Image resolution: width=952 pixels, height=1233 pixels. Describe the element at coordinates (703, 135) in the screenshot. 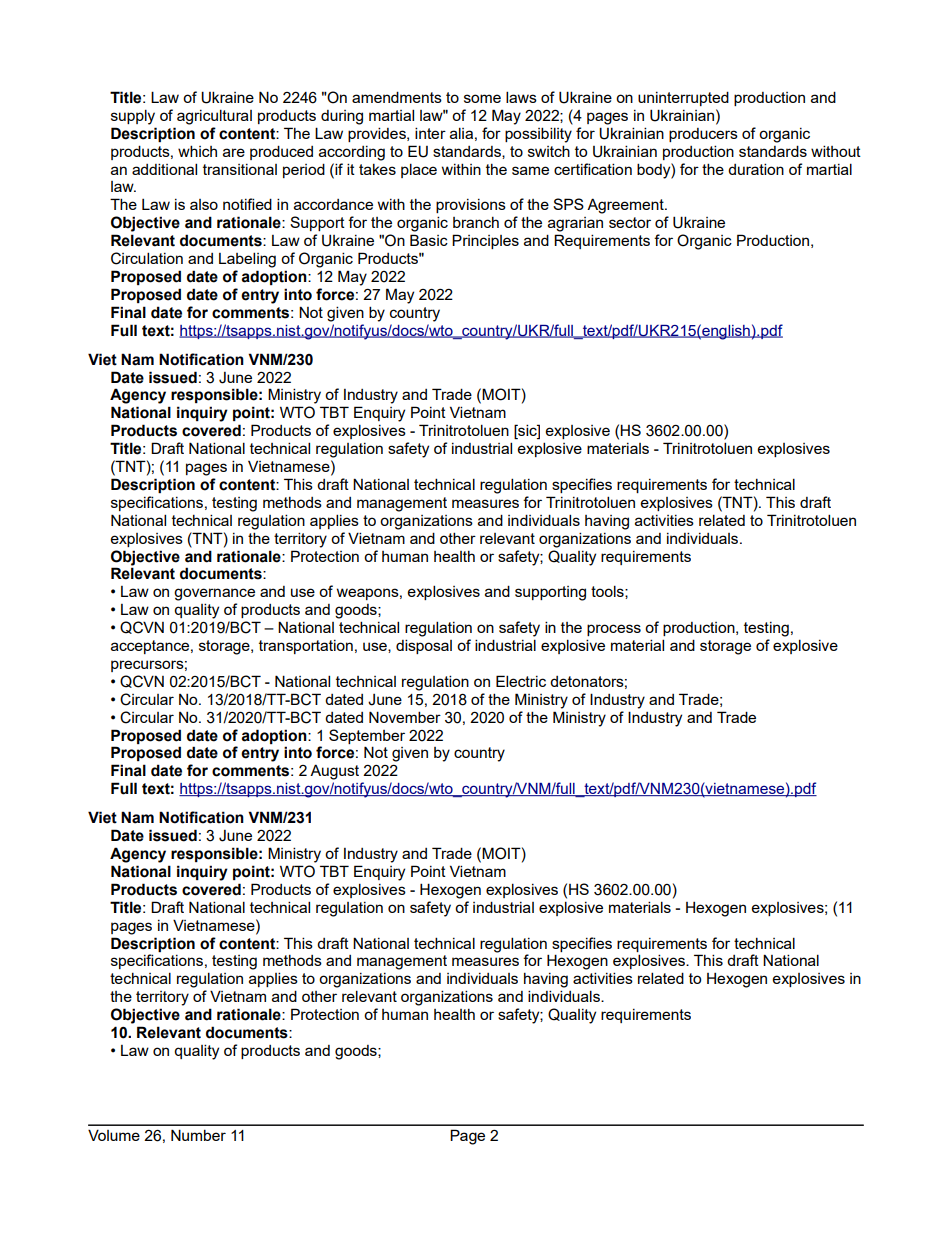

I see `producers` at that location.
